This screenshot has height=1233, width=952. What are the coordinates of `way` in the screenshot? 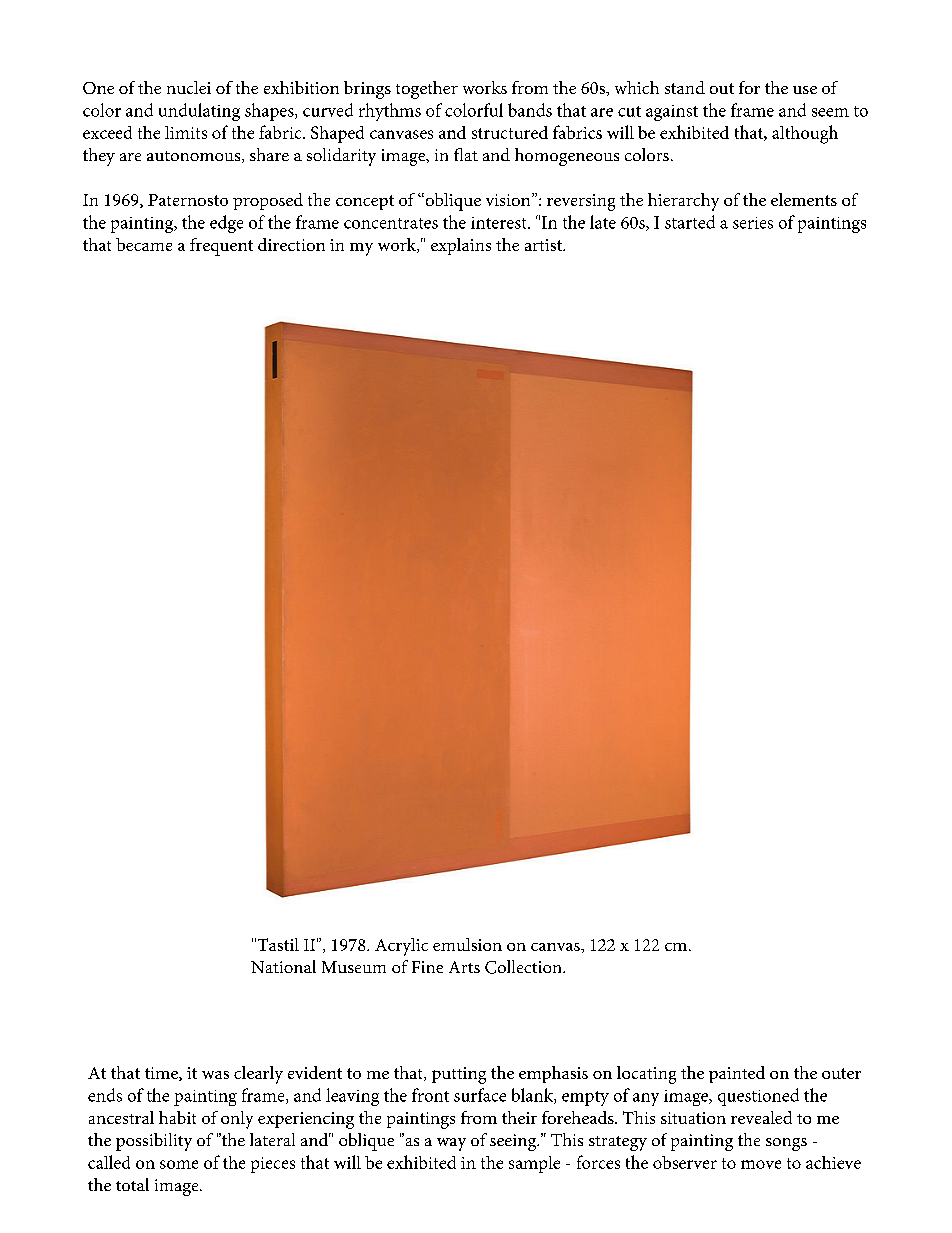 It's located at (451, 1144).
